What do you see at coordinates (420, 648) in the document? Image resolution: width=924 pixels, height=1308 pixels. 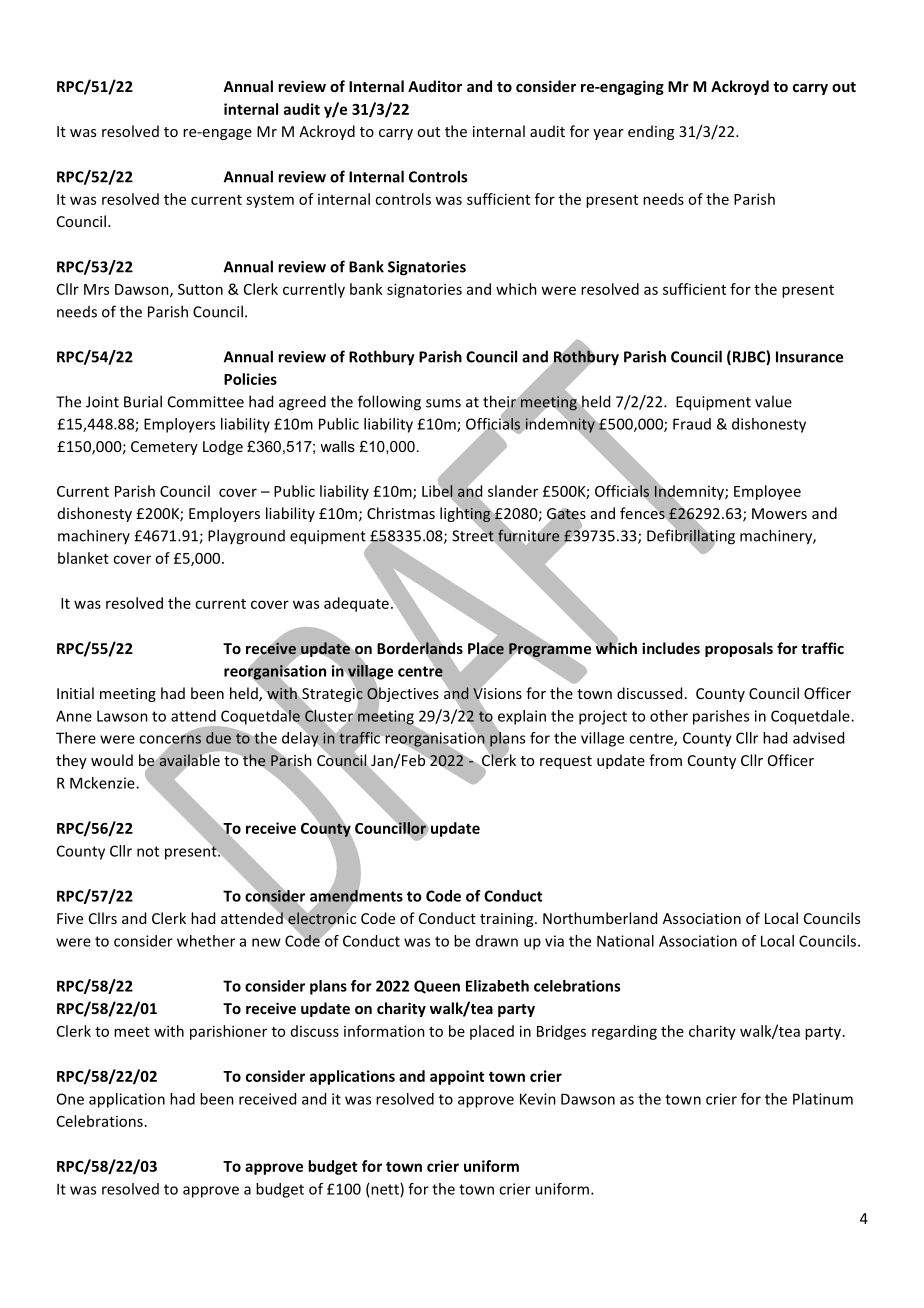 I see `Borderlands` at bounding box center [420, 648].
